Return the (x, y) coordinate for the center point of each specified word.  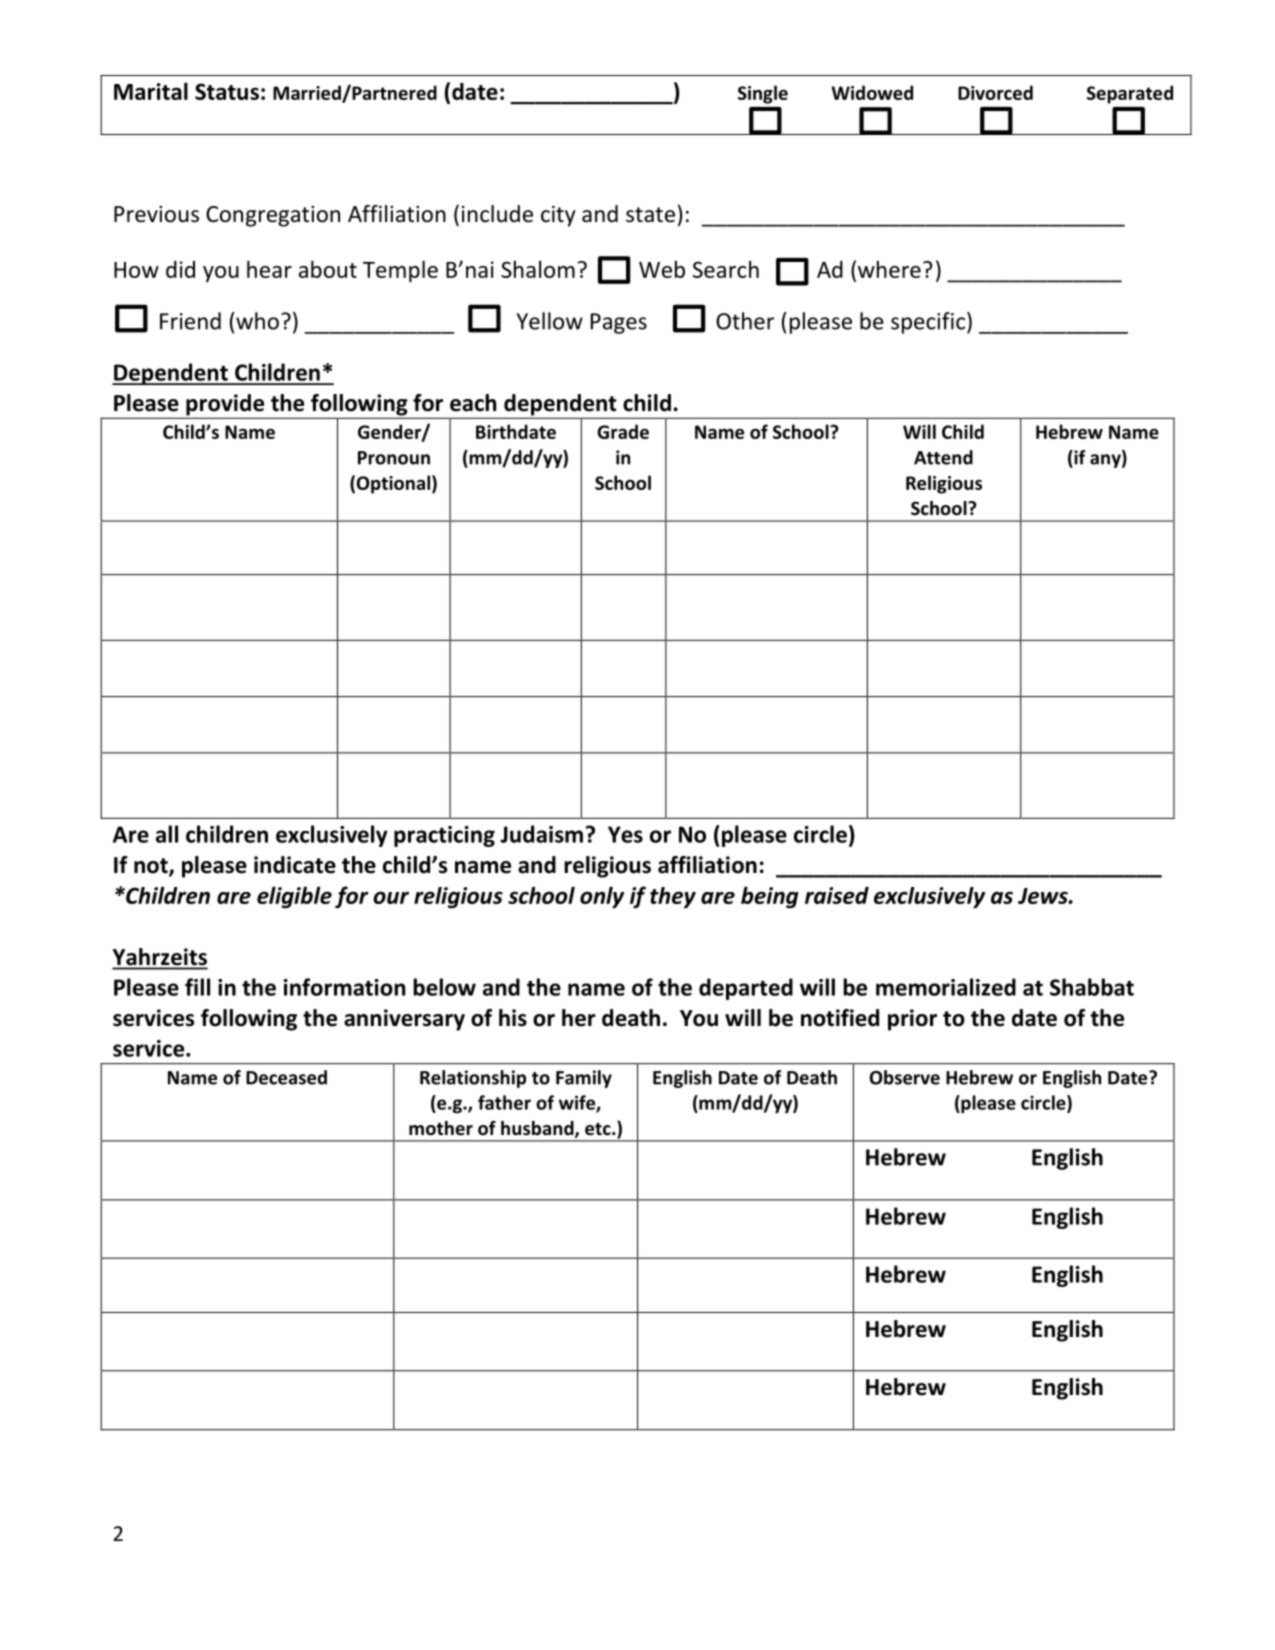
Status (227, 91)
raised (837, 895)
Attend (943, 457)
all (167, 834)
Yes (625, 834)
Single (763, 94)
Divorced (995, 92)
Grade (623, 431)
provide (225, 406)
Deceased (286, 1077)
